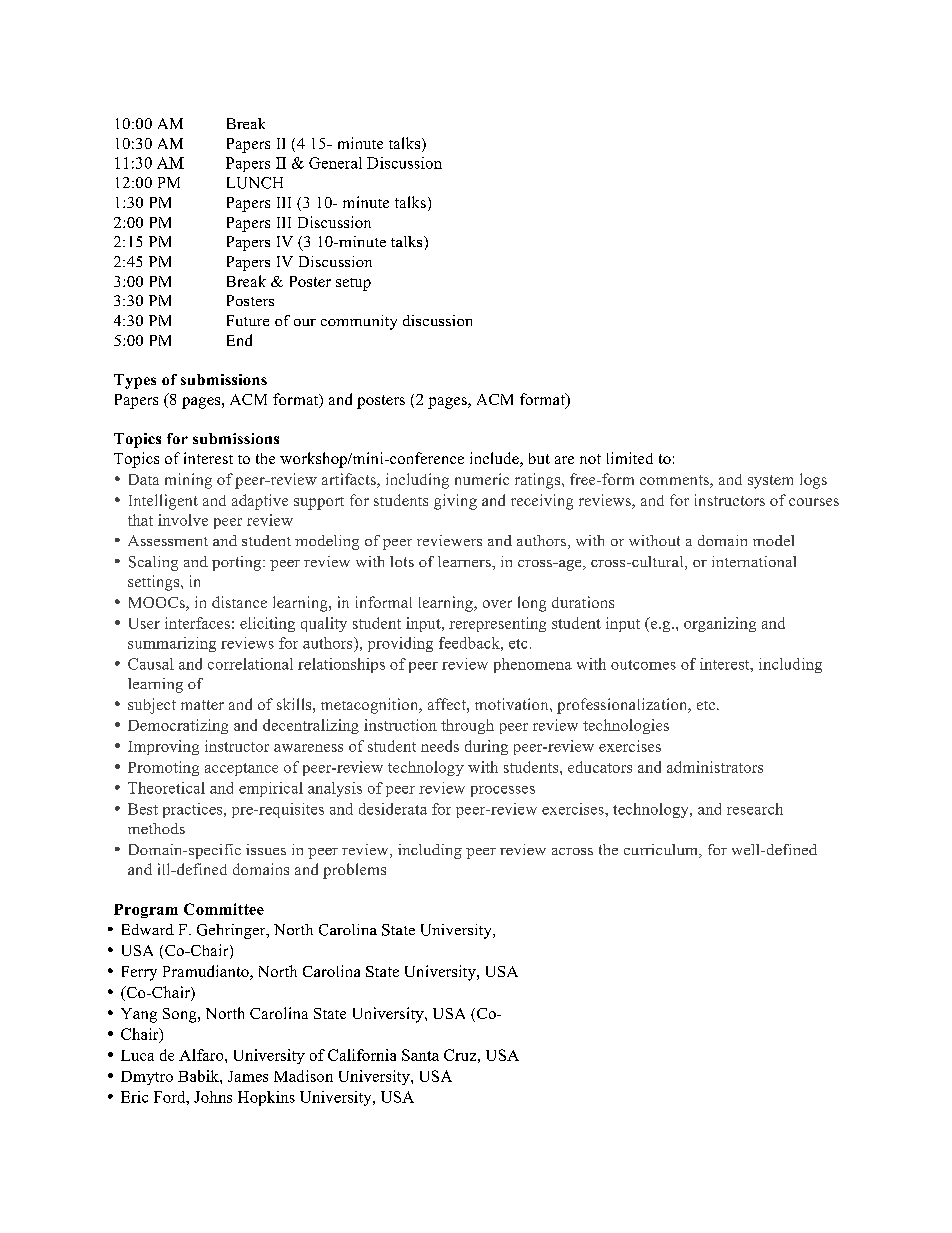  Describe the element at coordinates (770, 482) in the screenshot. I see `system` at that location.
